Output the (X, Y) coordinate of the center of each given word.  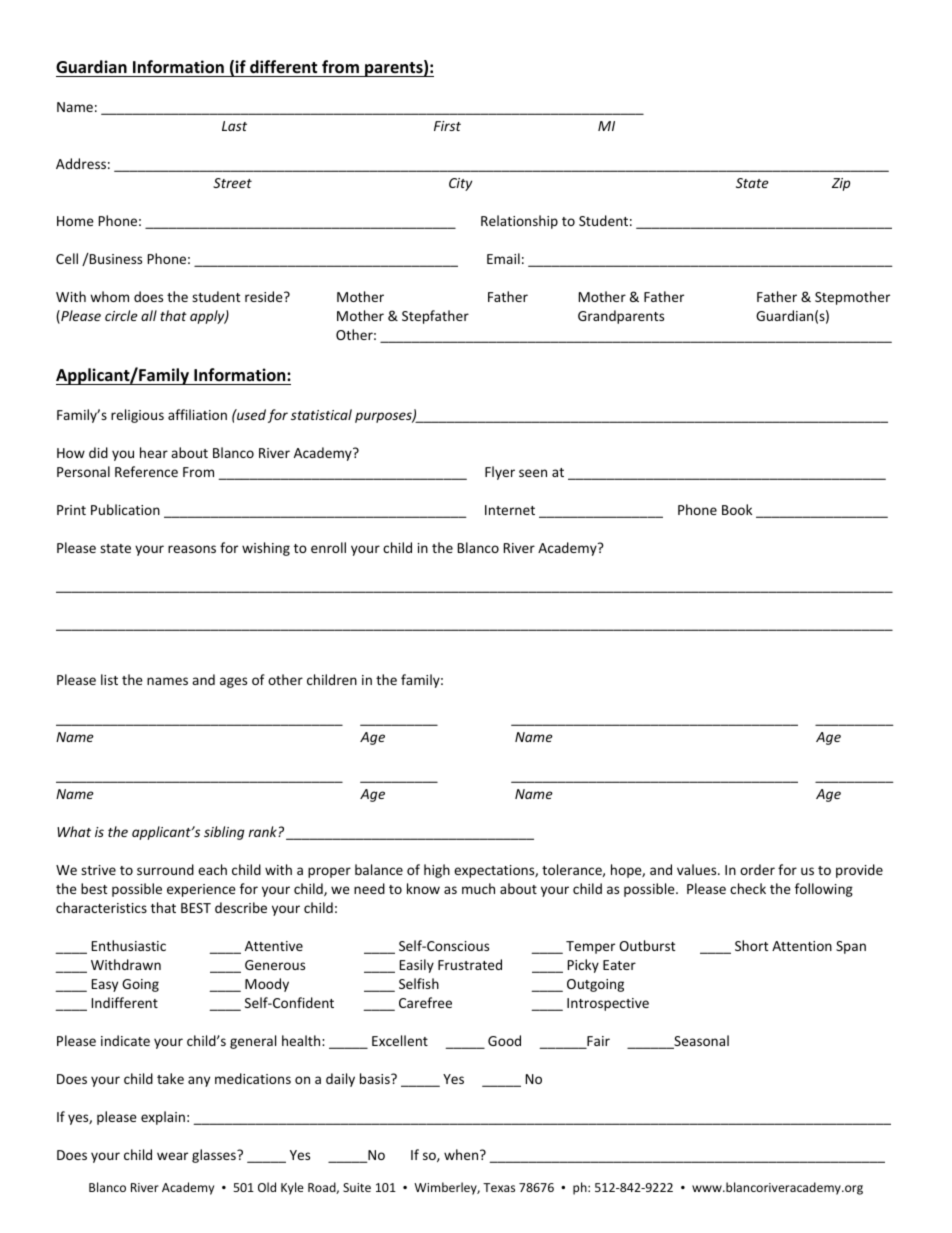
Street (232, 183)
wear (172, 1156)
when (462, 1154)
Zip (841, 184)
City (460, 184)
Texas (499, 1187)
